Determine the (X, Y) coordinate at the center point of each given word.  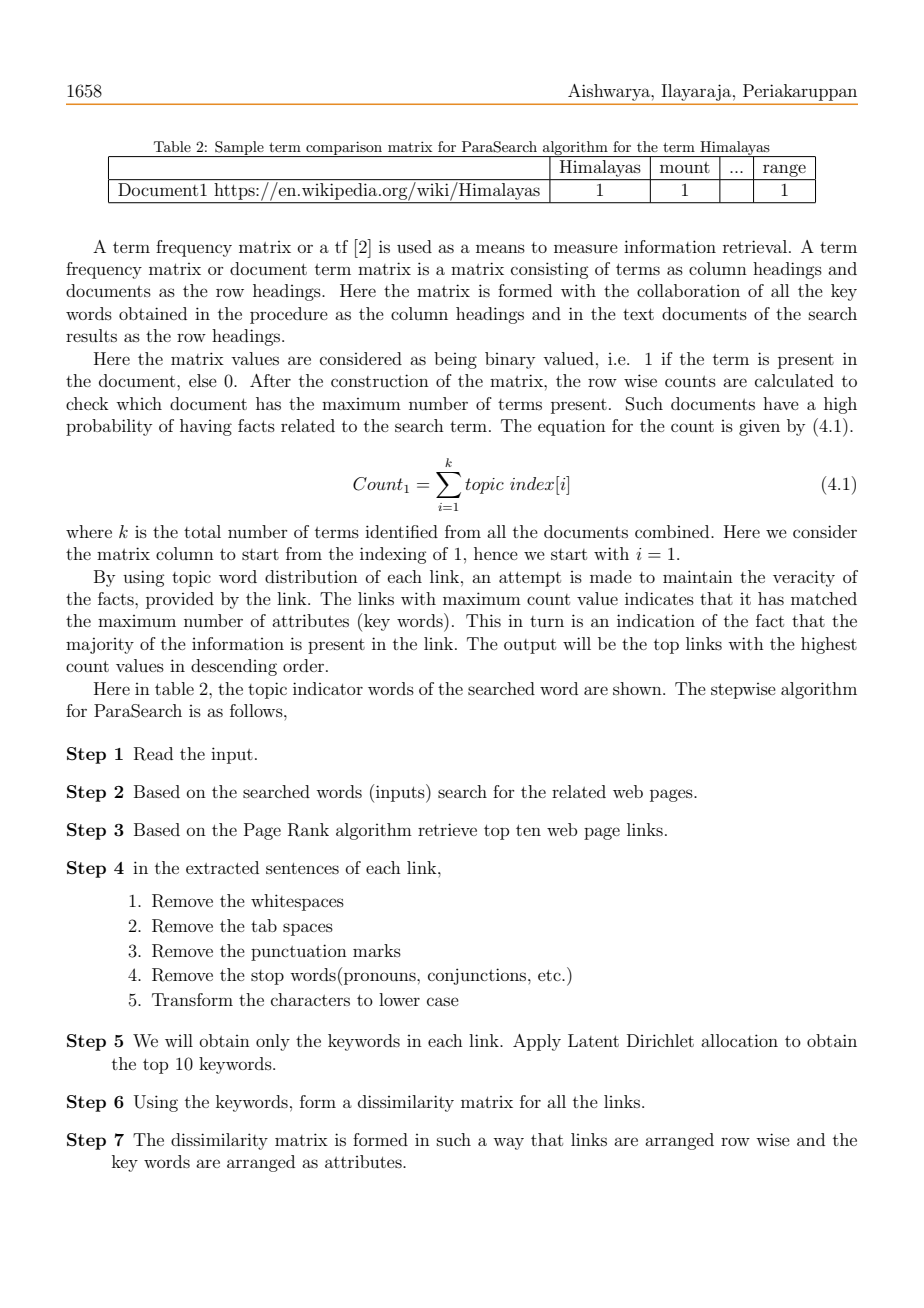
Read (153, 754)
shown (638, 688)
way (508, 1143)
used (414, 246)
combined (673, 531)
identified (401, 531)
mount (685, 167)
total (202, 531)
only (273, 1042)
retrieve (447, 829)
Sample (239, 149)
